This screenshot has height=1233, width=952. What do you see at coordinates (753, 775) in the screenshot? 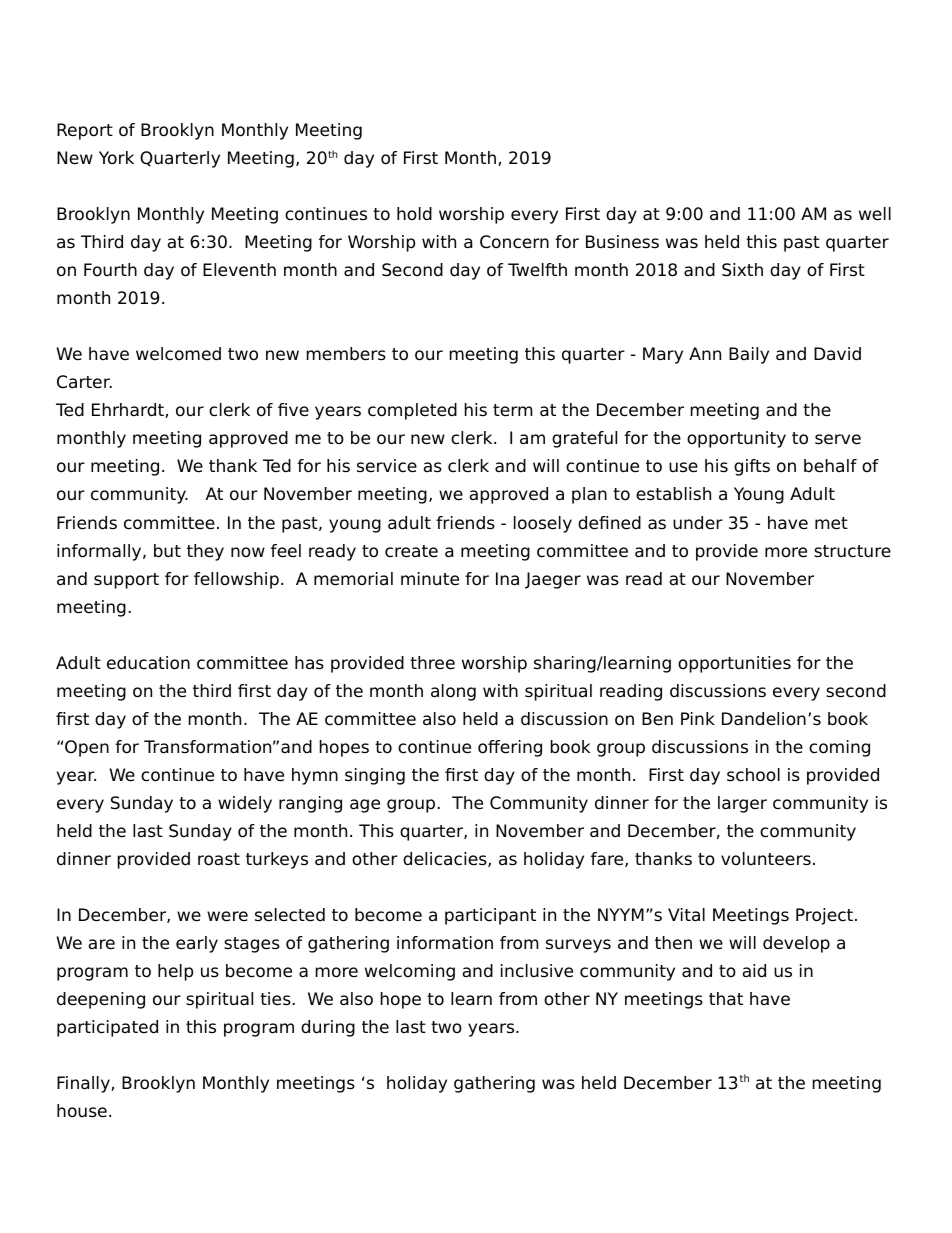
I see `school` at bounding box center [753, 775].
